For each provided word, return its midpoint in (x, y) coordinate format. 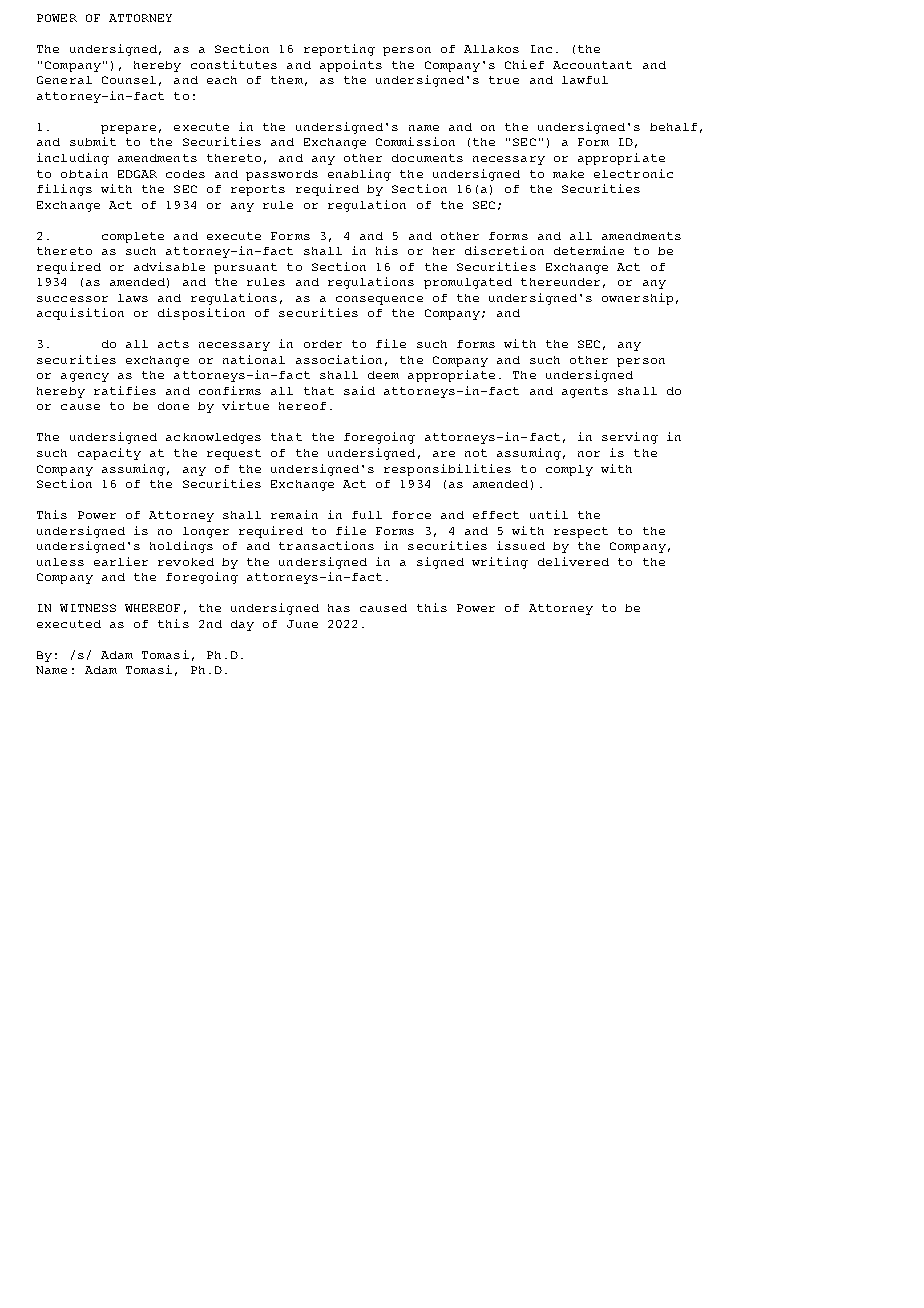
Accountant (592, 65)
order (323, 344)
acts (173, 344)
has (339, 608)
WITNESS (88, 608)
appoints (351, 66)
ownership (637, 299)
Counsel (129, 80)
